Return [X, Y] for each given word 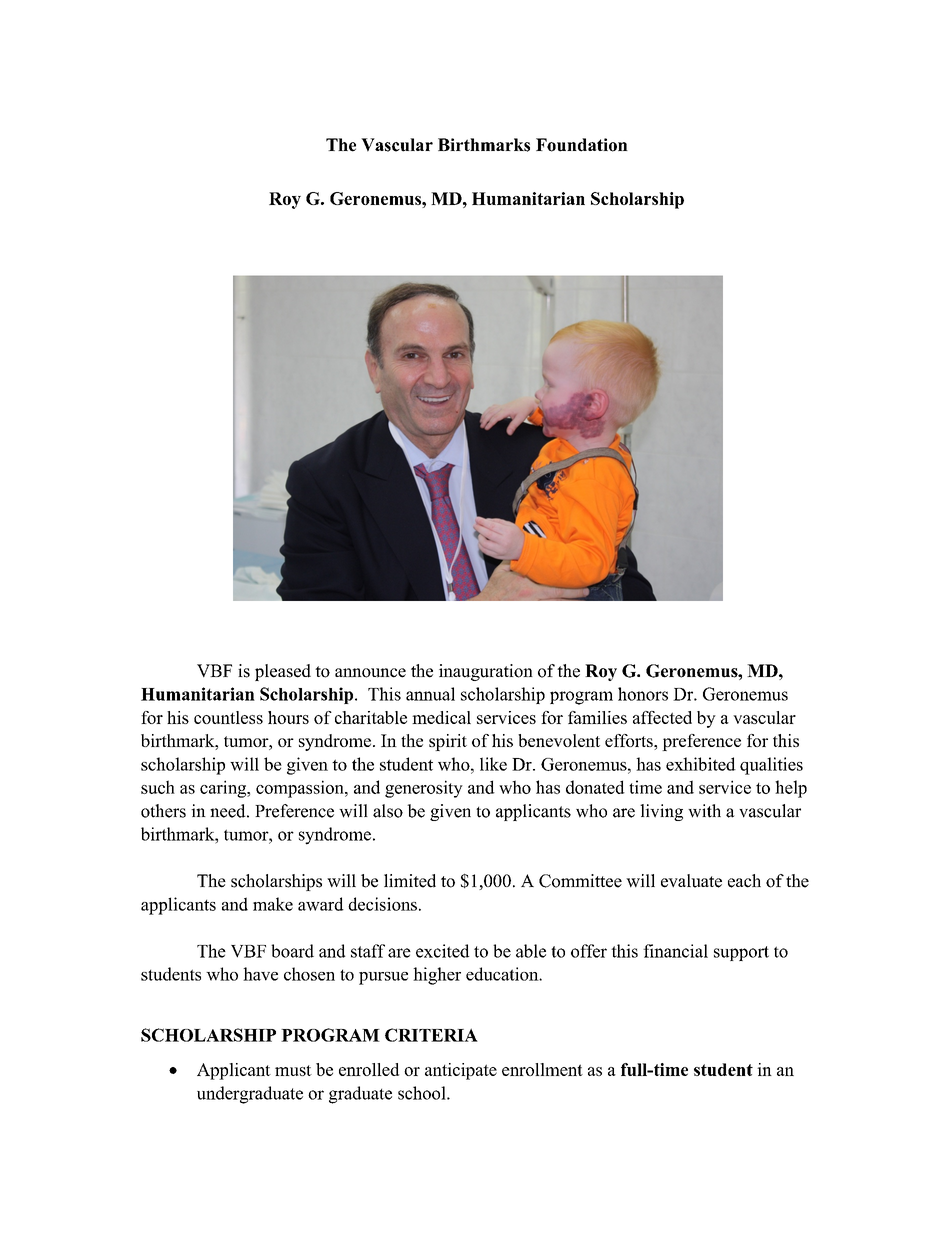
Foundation [582, 145]
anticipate [461, 1071]
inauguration [486, 672]
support [741, 953]
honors [643, 694]
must [293, 1070]
